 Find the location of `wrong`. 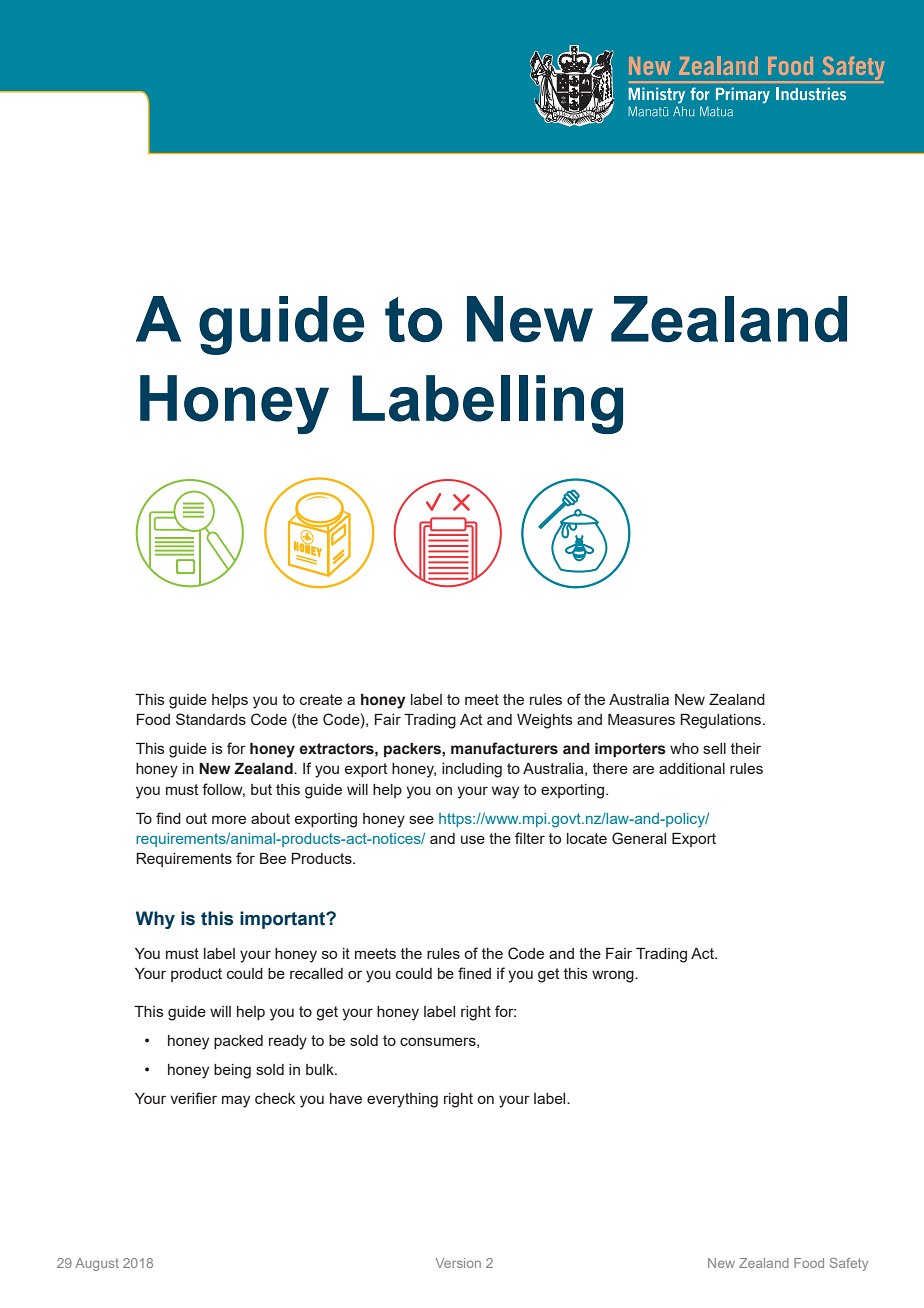

wrong is located at coordinates (614, 976).
